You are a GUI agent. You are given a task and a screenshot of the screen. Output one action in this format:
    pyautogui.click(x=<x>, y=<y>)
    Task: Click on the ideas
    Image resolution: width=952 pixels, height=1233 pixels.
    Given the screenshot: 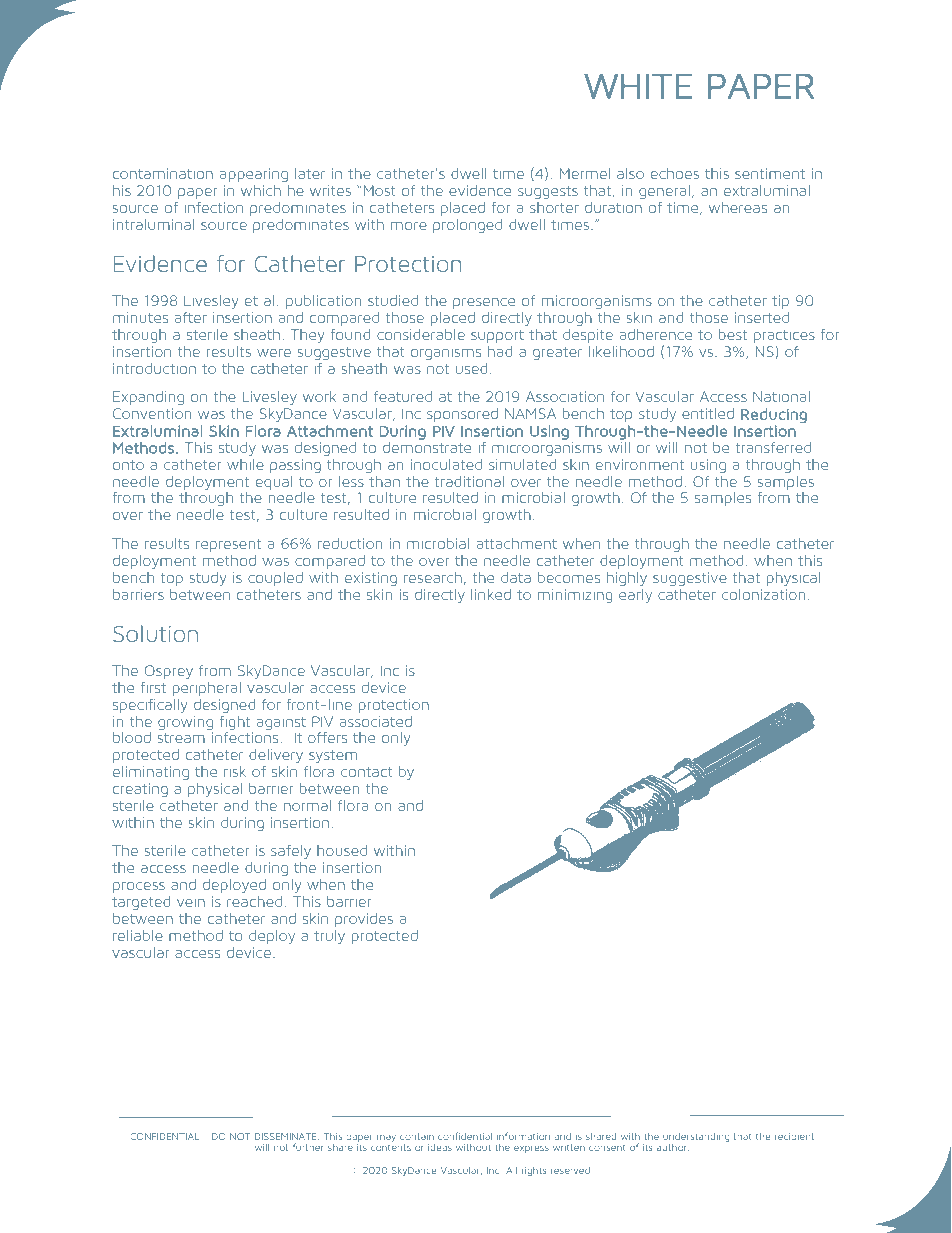 What is the action you would take?
    pyautogui.click(x=440, y=1147)
